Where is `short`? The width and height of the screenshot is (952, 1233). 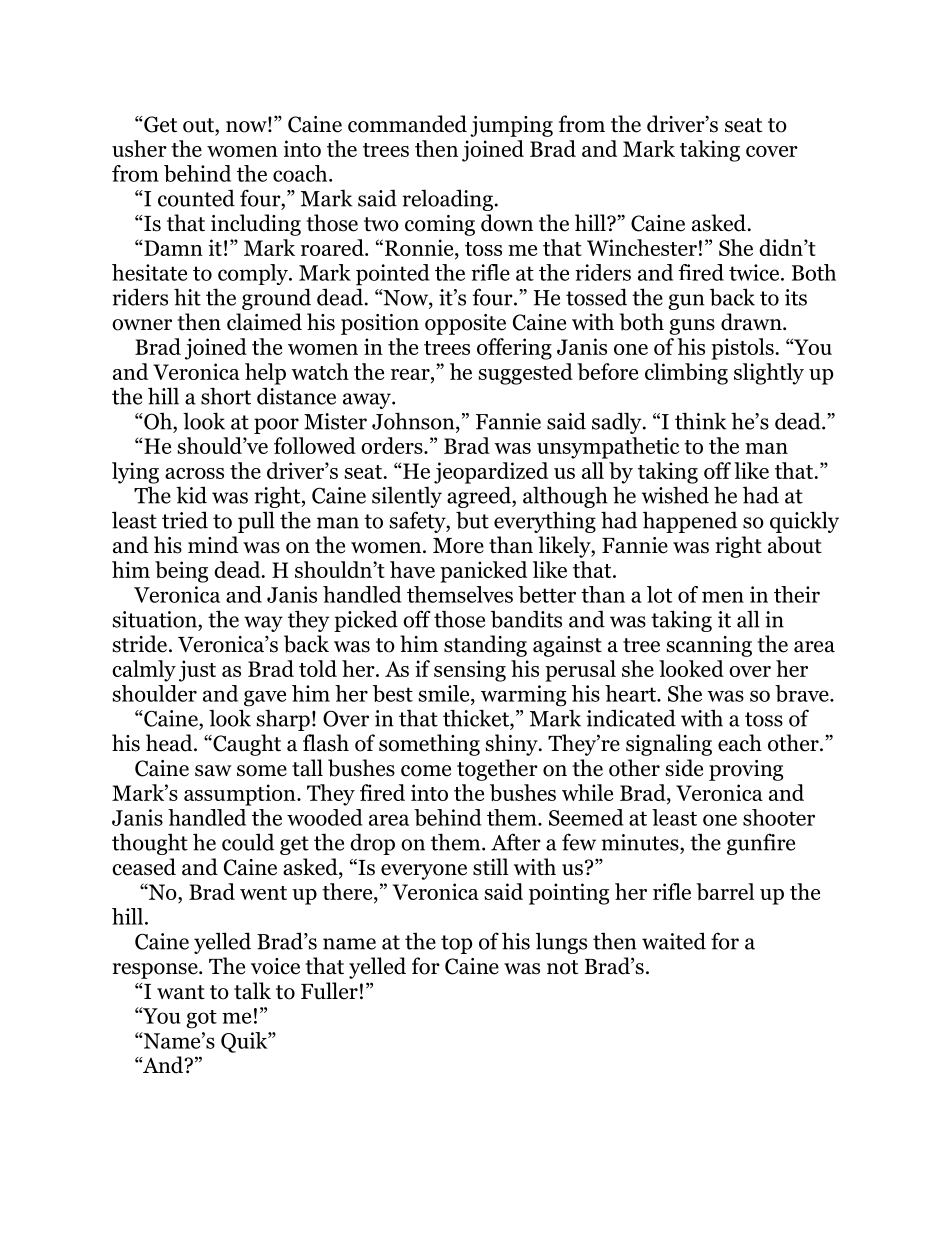
short is located at coordinates (226, 396).
